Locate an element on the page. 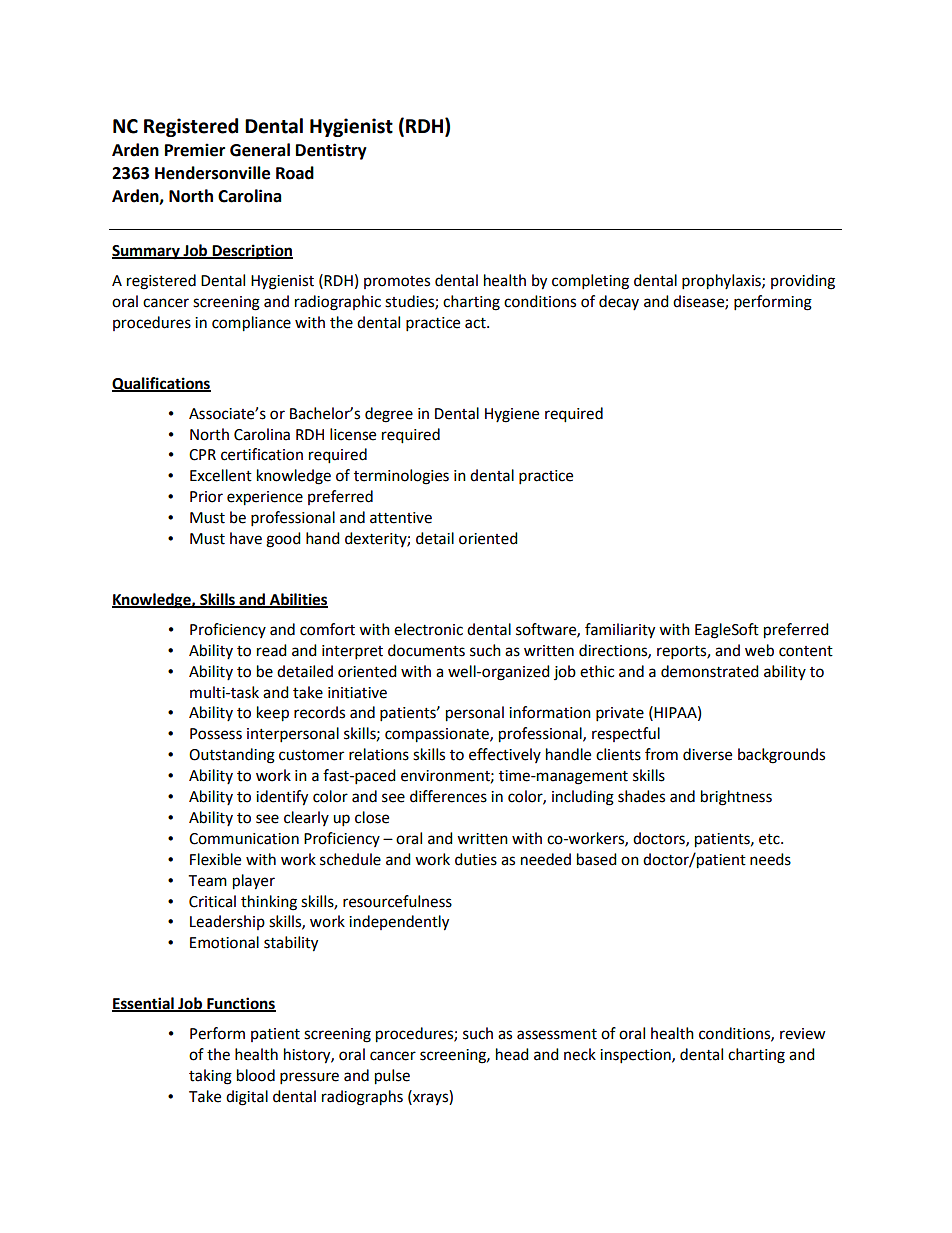 The height and width of the image is (1233, 952). prophylaxis is located at coordinates (722, 282).
